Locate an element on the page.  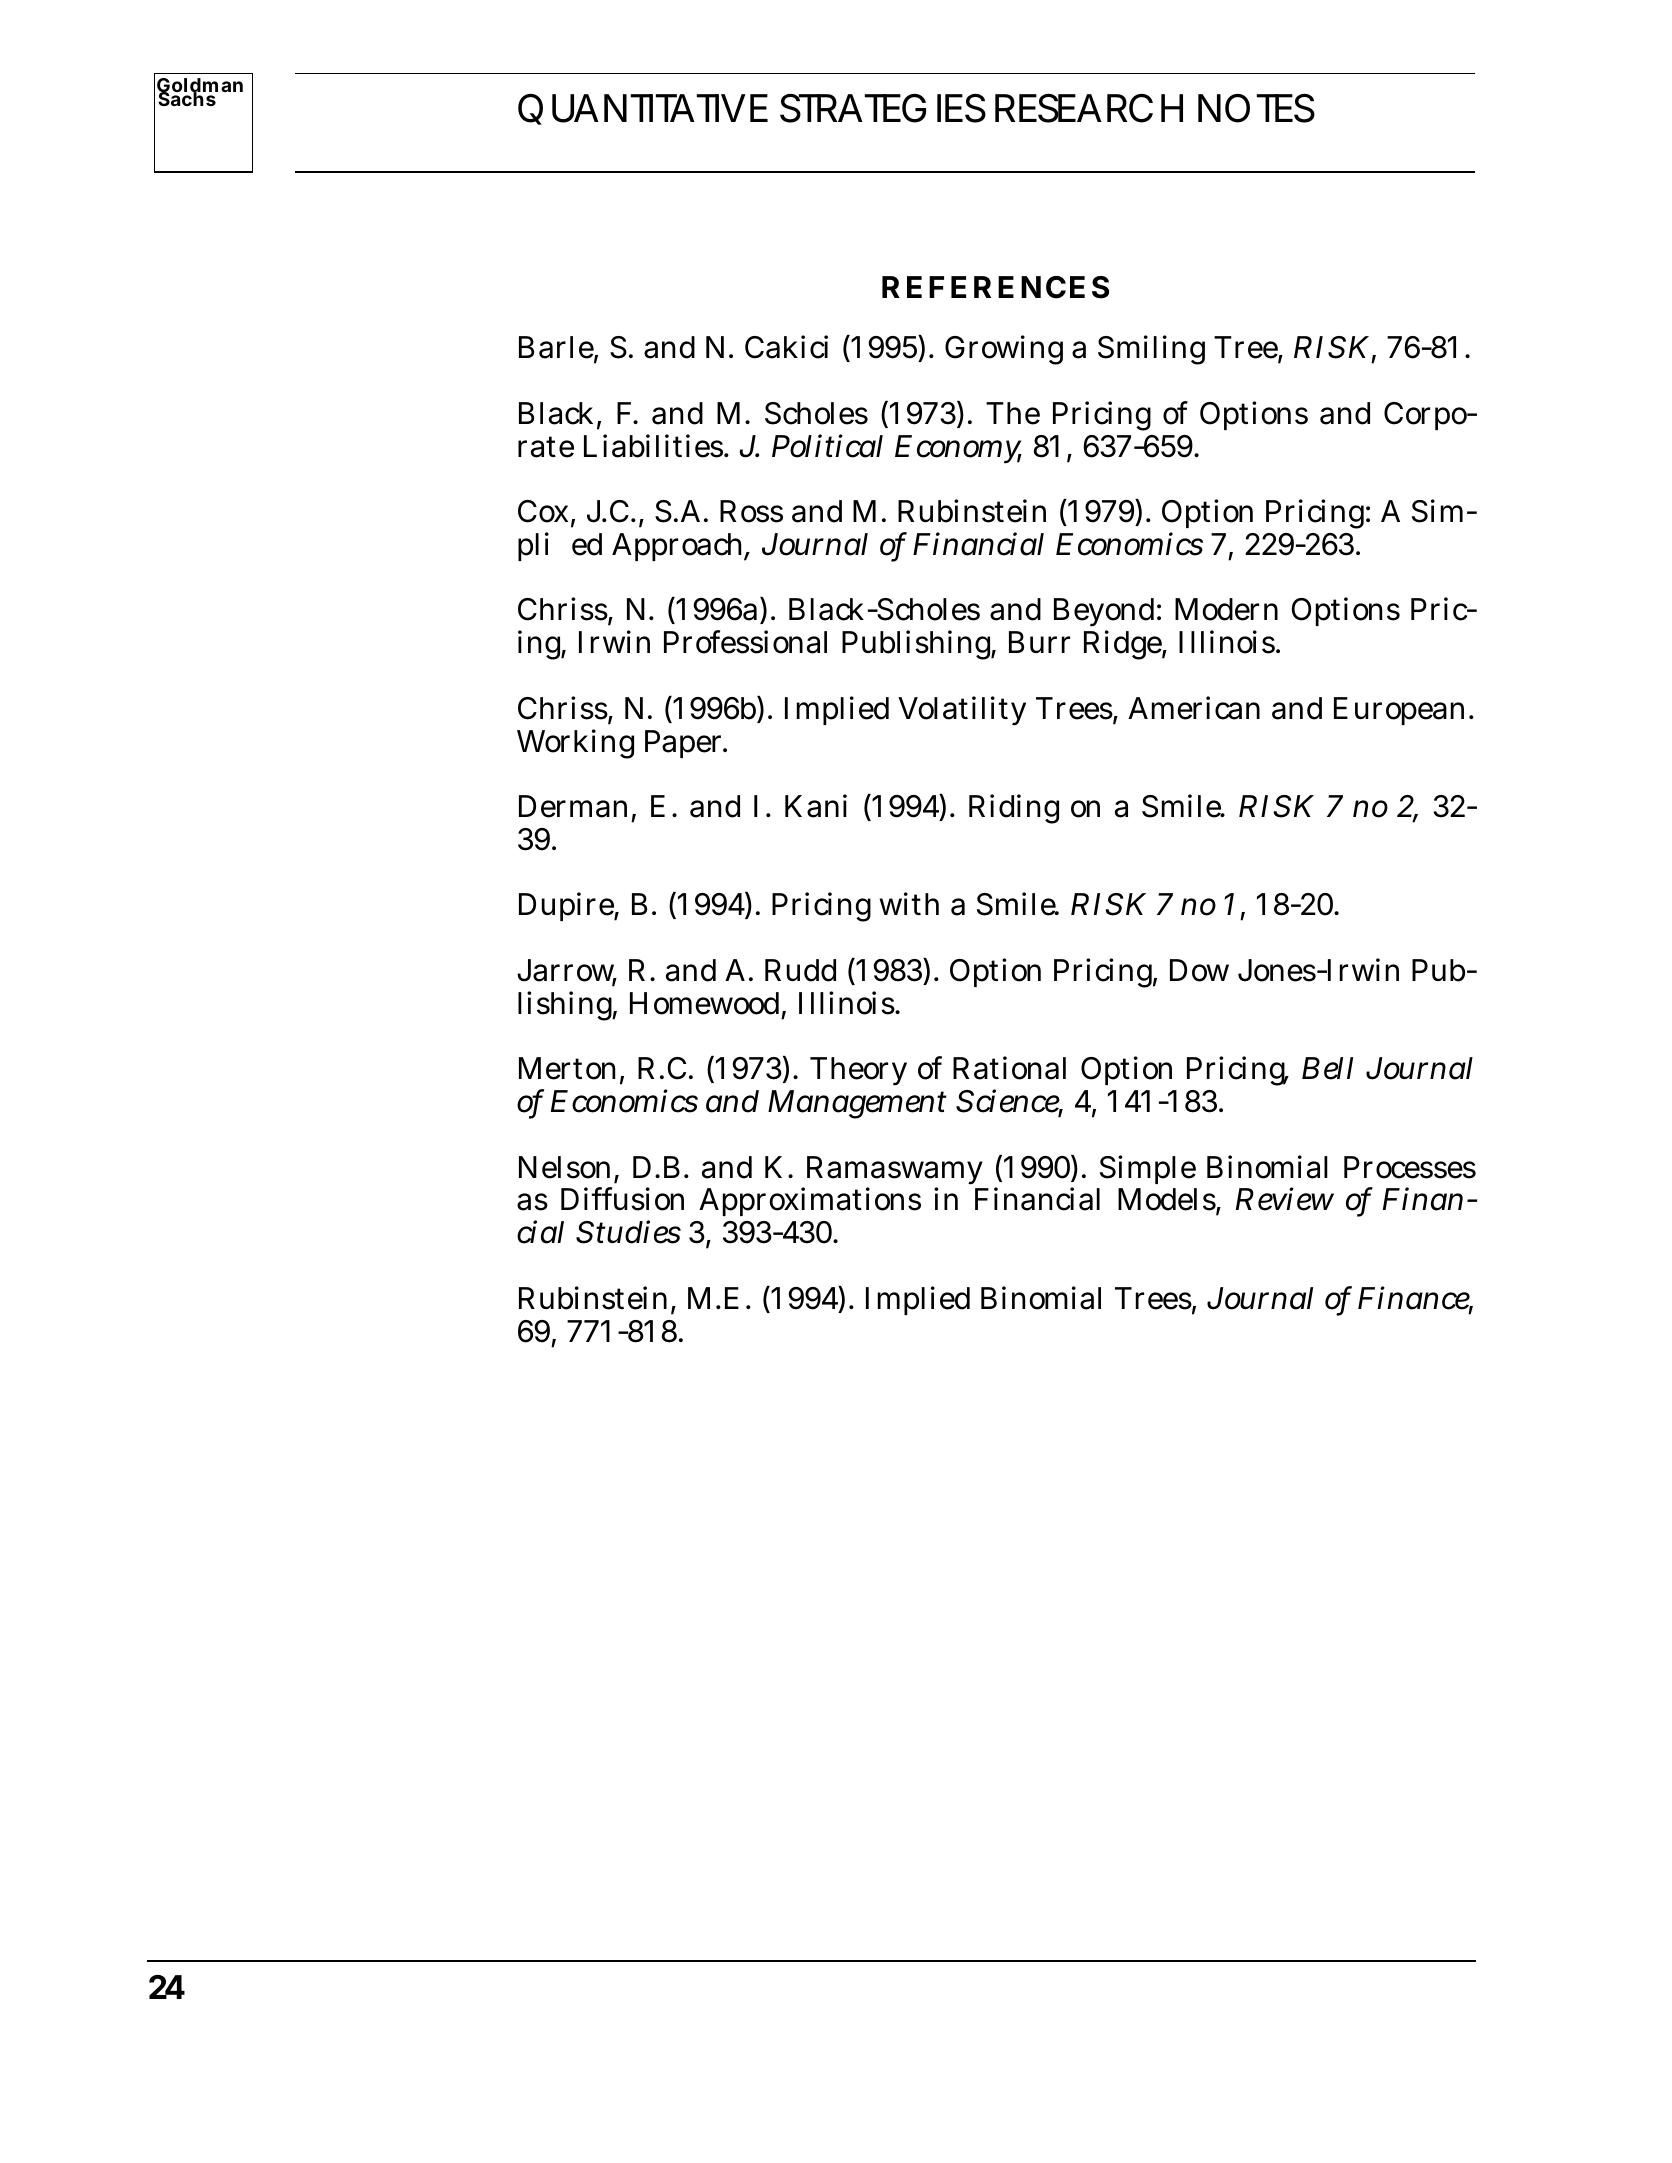
Paper is located at coordinates (686, 744).
